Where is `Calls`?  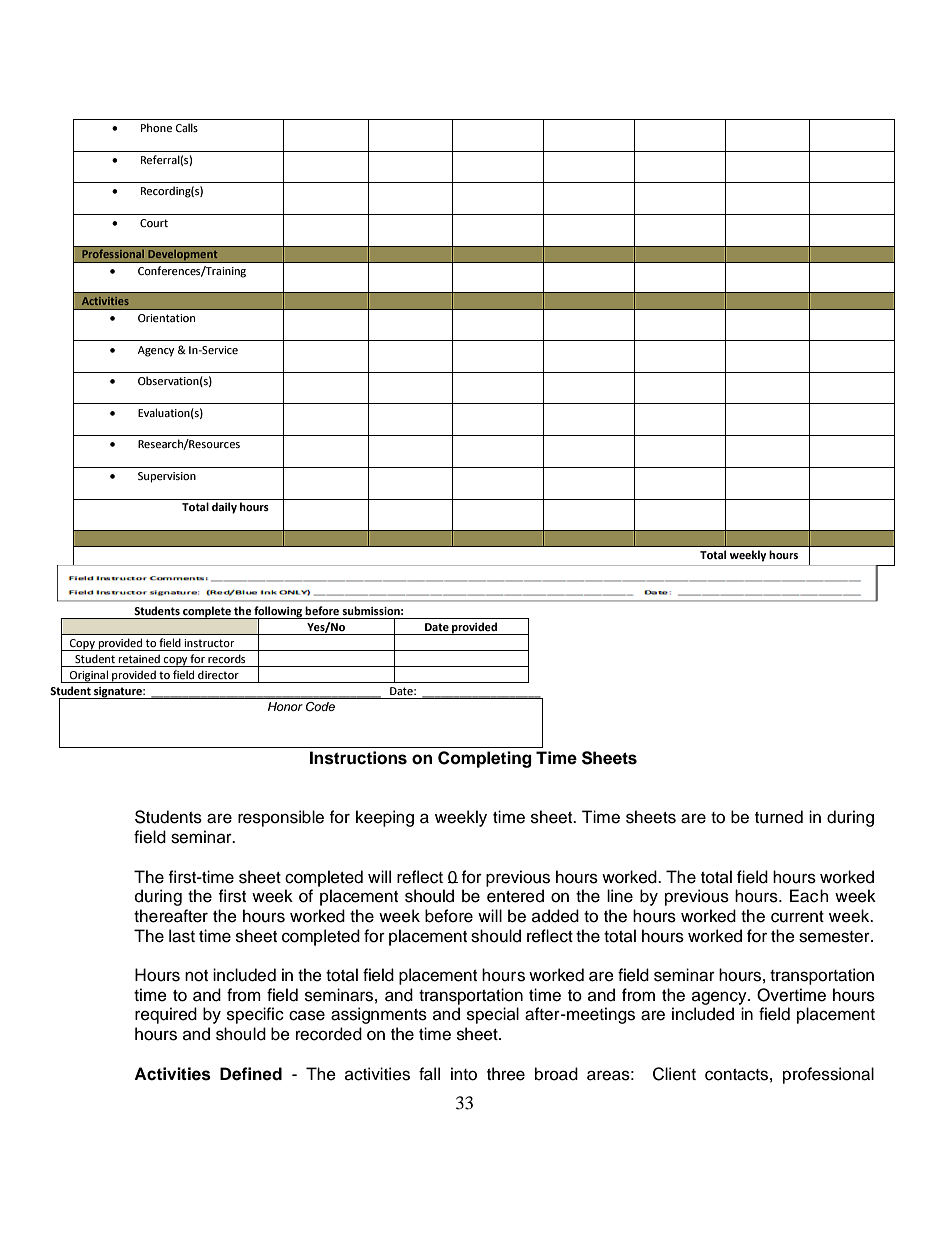
Calls is located at coordinates (187, 127).
